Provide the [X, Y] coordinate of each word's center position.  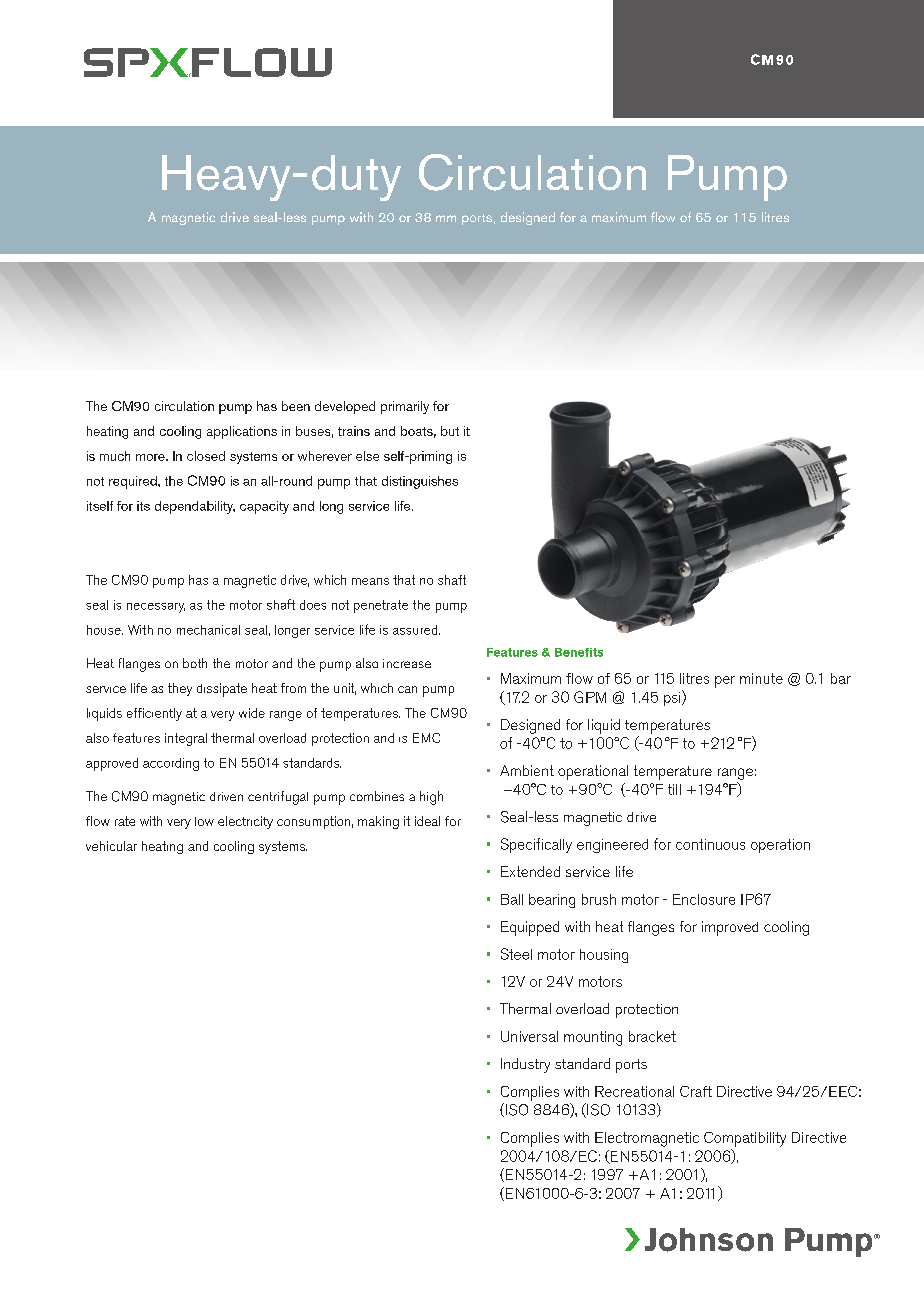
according [171, 764]
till [674, 789]
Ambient [527, 770]
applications [242, 432]
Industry [525, 1065]
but [450, 431]
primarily [405, 407]
